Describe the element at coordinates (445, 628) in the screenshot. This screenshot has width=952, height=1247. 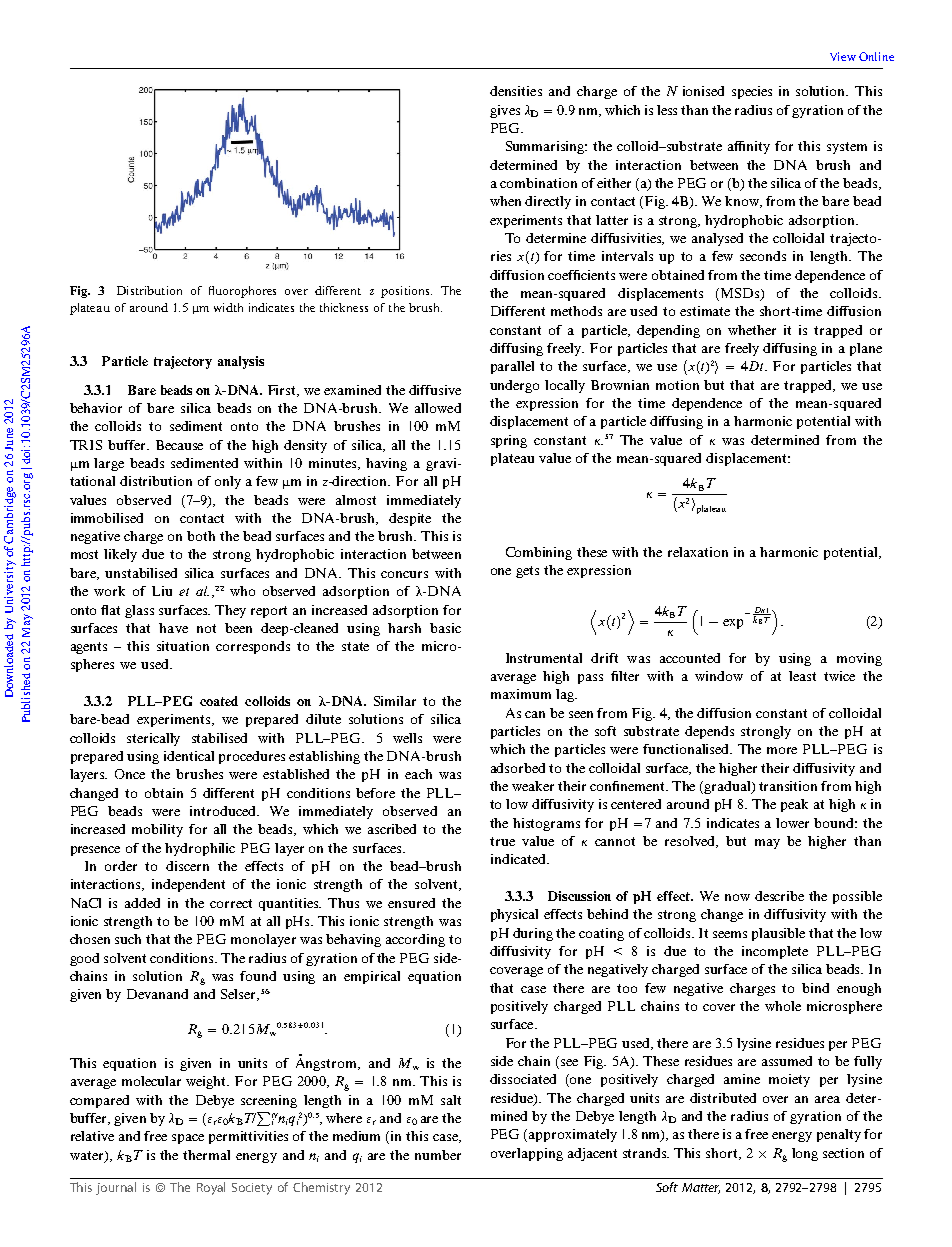
I see `basic` at that location.
